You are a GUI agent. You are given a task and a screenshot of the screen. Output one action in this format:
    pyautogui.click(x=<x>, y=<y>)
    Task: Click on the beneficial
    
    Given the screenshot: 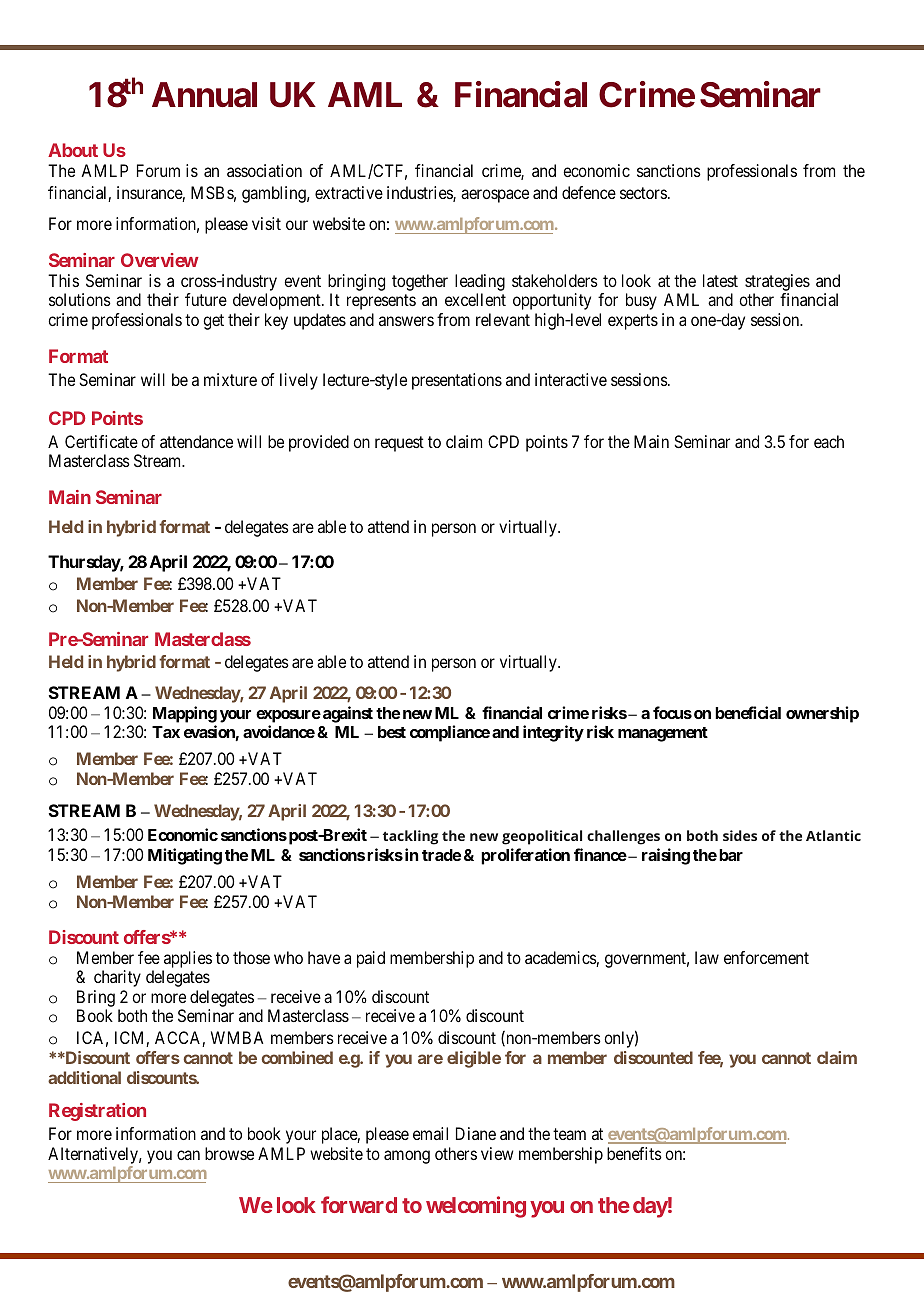 What is the action you would take?
    pyautogui.click(x=748, y=712)
